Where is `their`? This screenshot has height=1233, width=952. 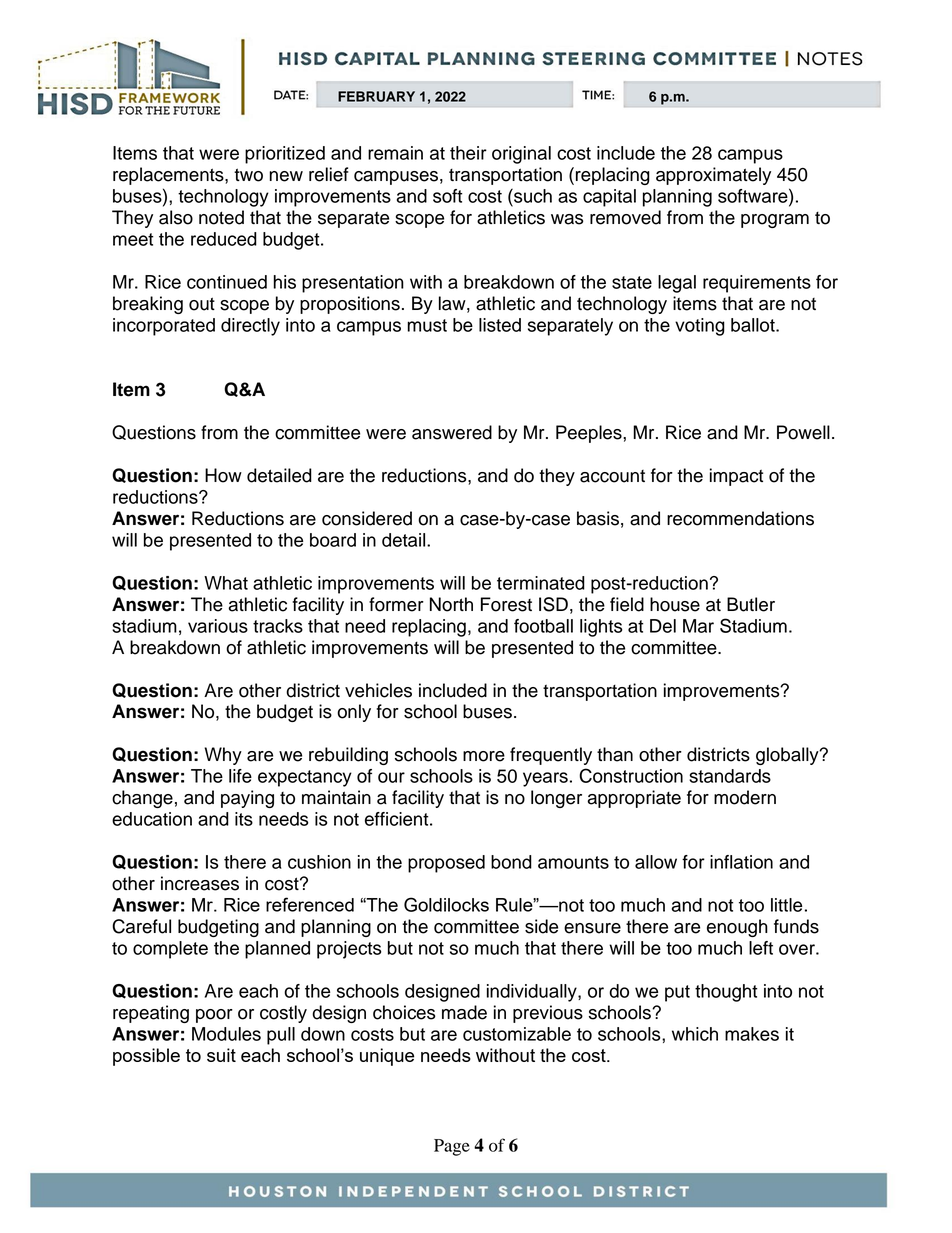
their is located at coordinates (468, 153).
